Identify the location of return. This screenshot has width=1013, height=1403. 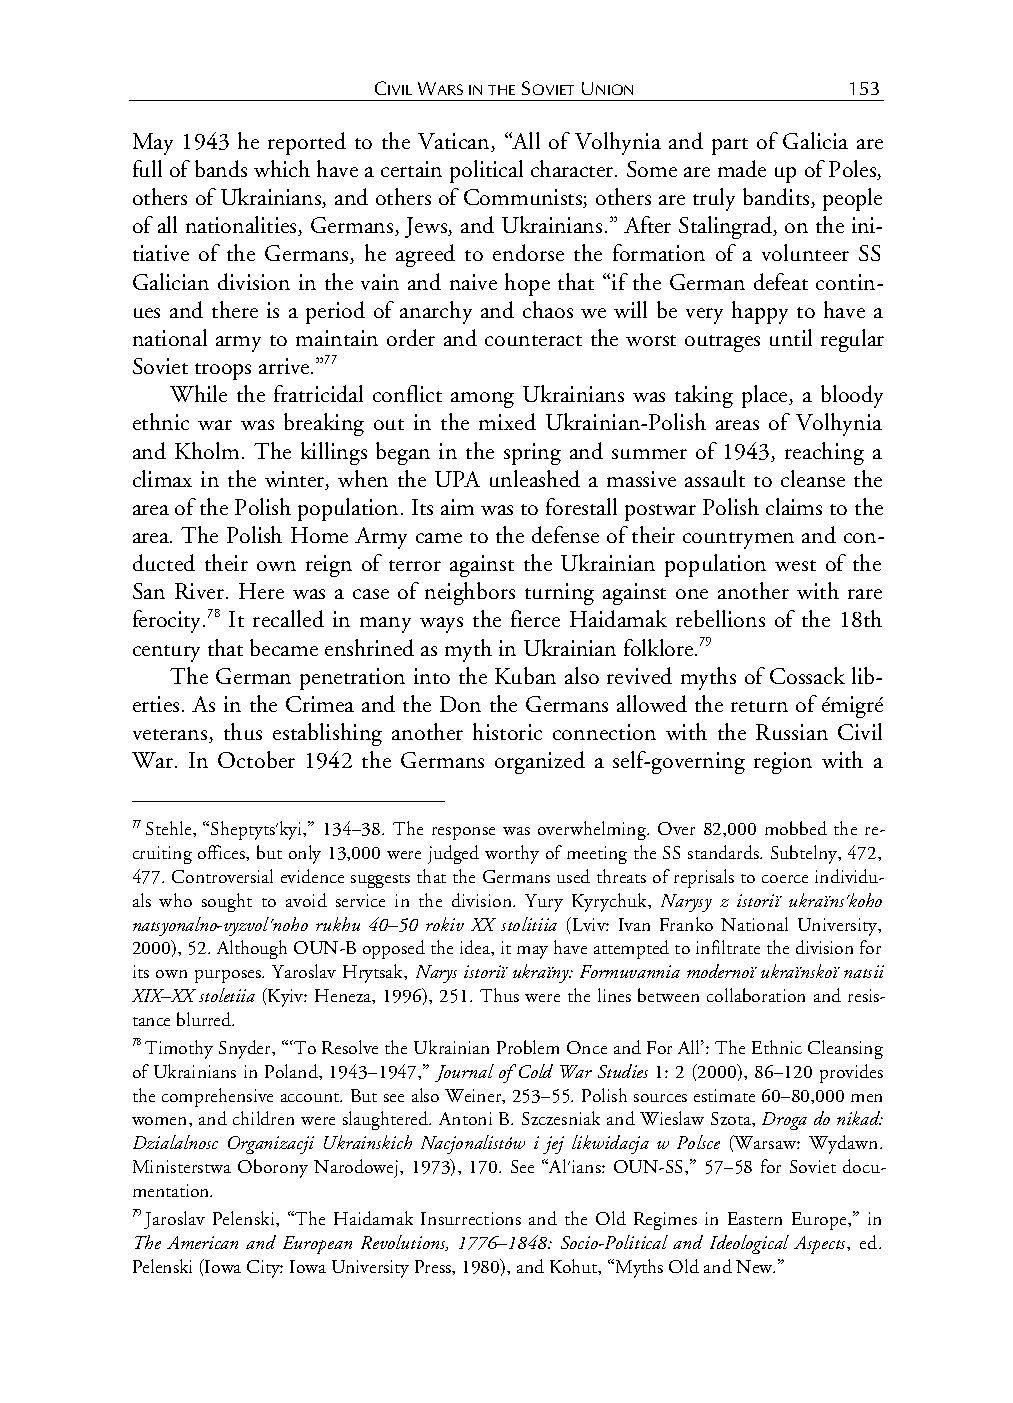
(759, 706).
